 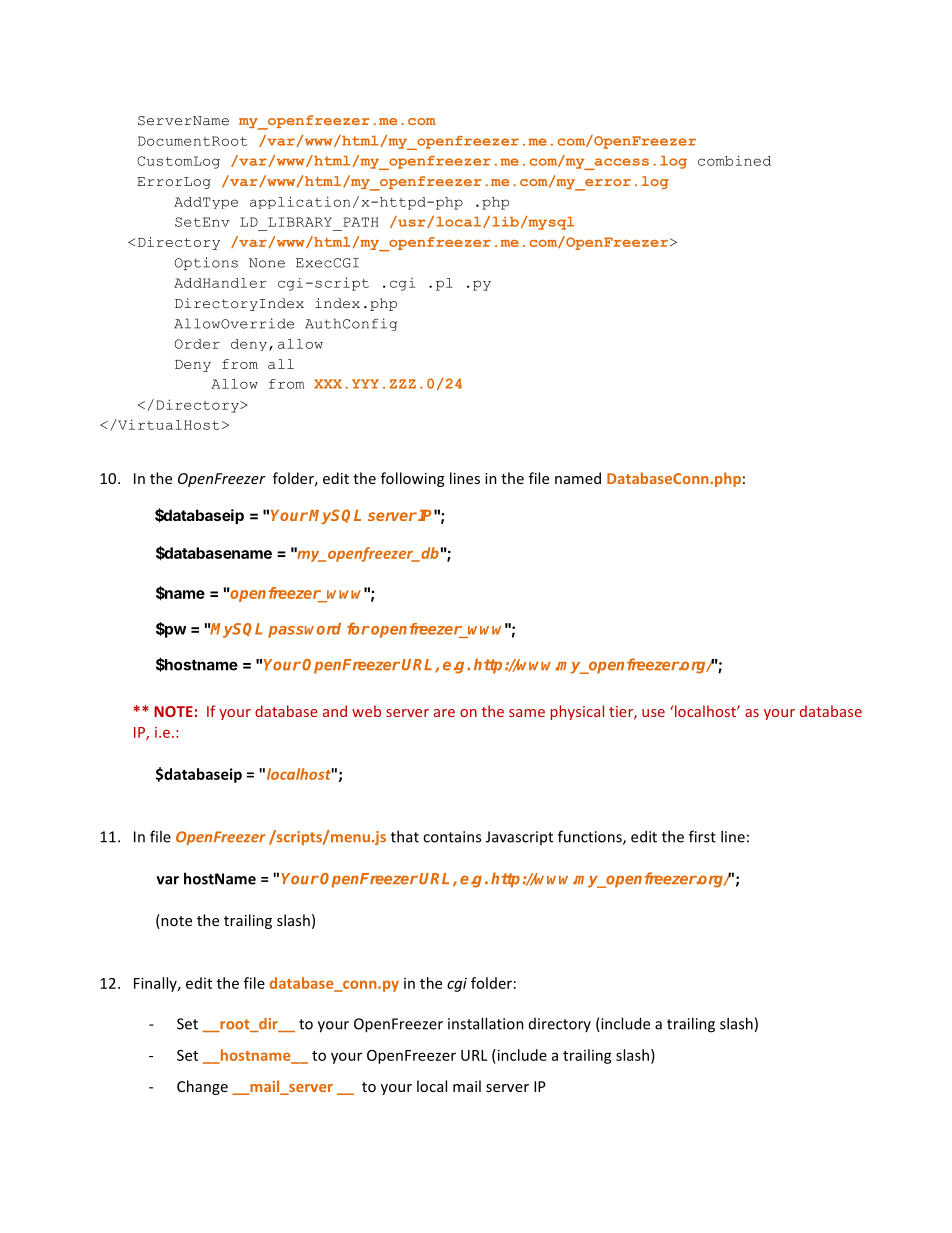 I want to click on installation, so click(x=486, y=1023).
